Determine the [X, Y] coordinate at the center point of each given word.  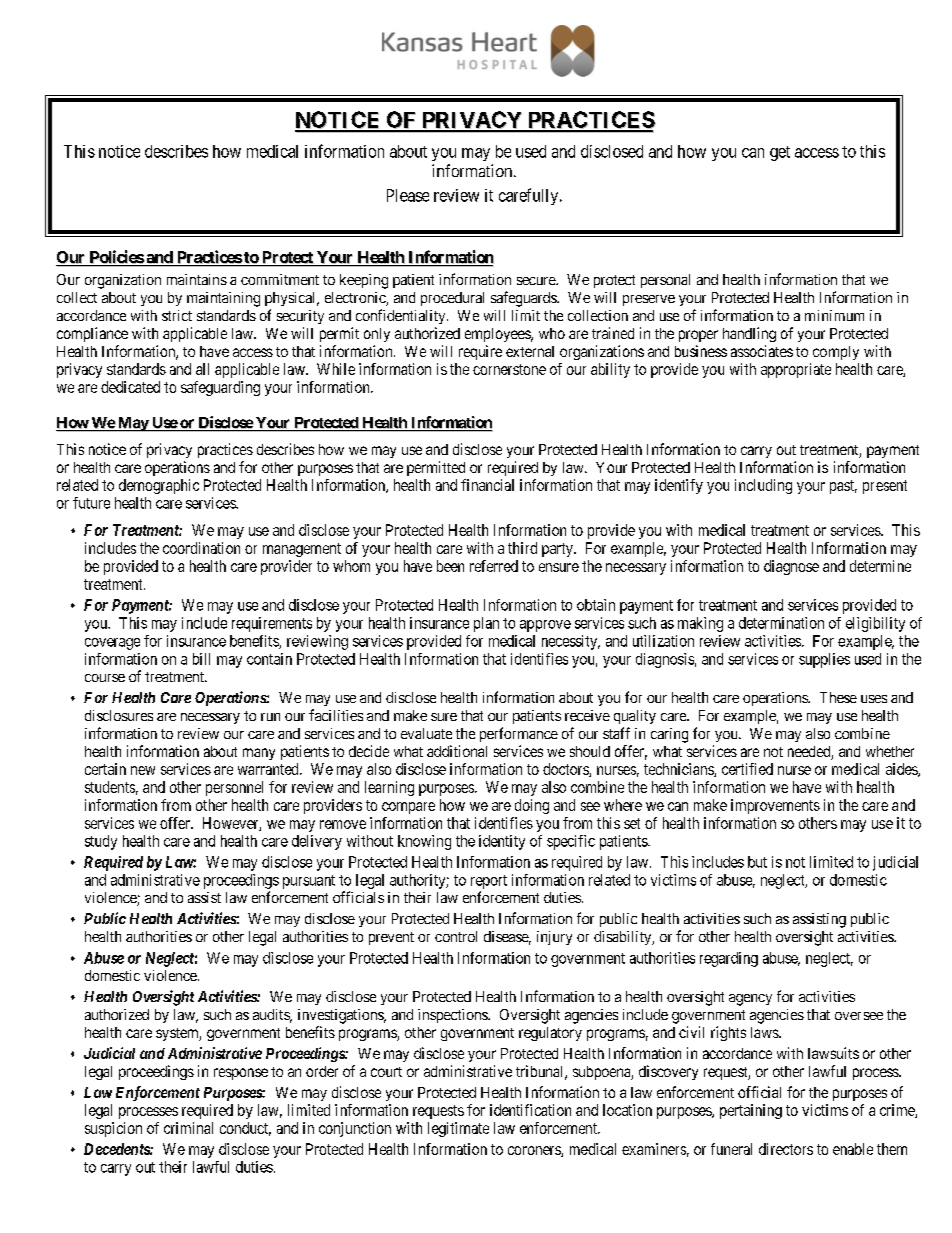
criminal [188, 1128]
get [780, 153]
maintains [197, 279]
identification [530, 1110]
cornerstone [509, 369]
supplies [824, 660]
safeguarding [220, 388]
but [757, 862]
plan [486, 624]
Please [408, 195]
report [489, 882]
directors [786, 1149]
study [101, 842]
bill [201, 659]
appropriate [796, 370]
